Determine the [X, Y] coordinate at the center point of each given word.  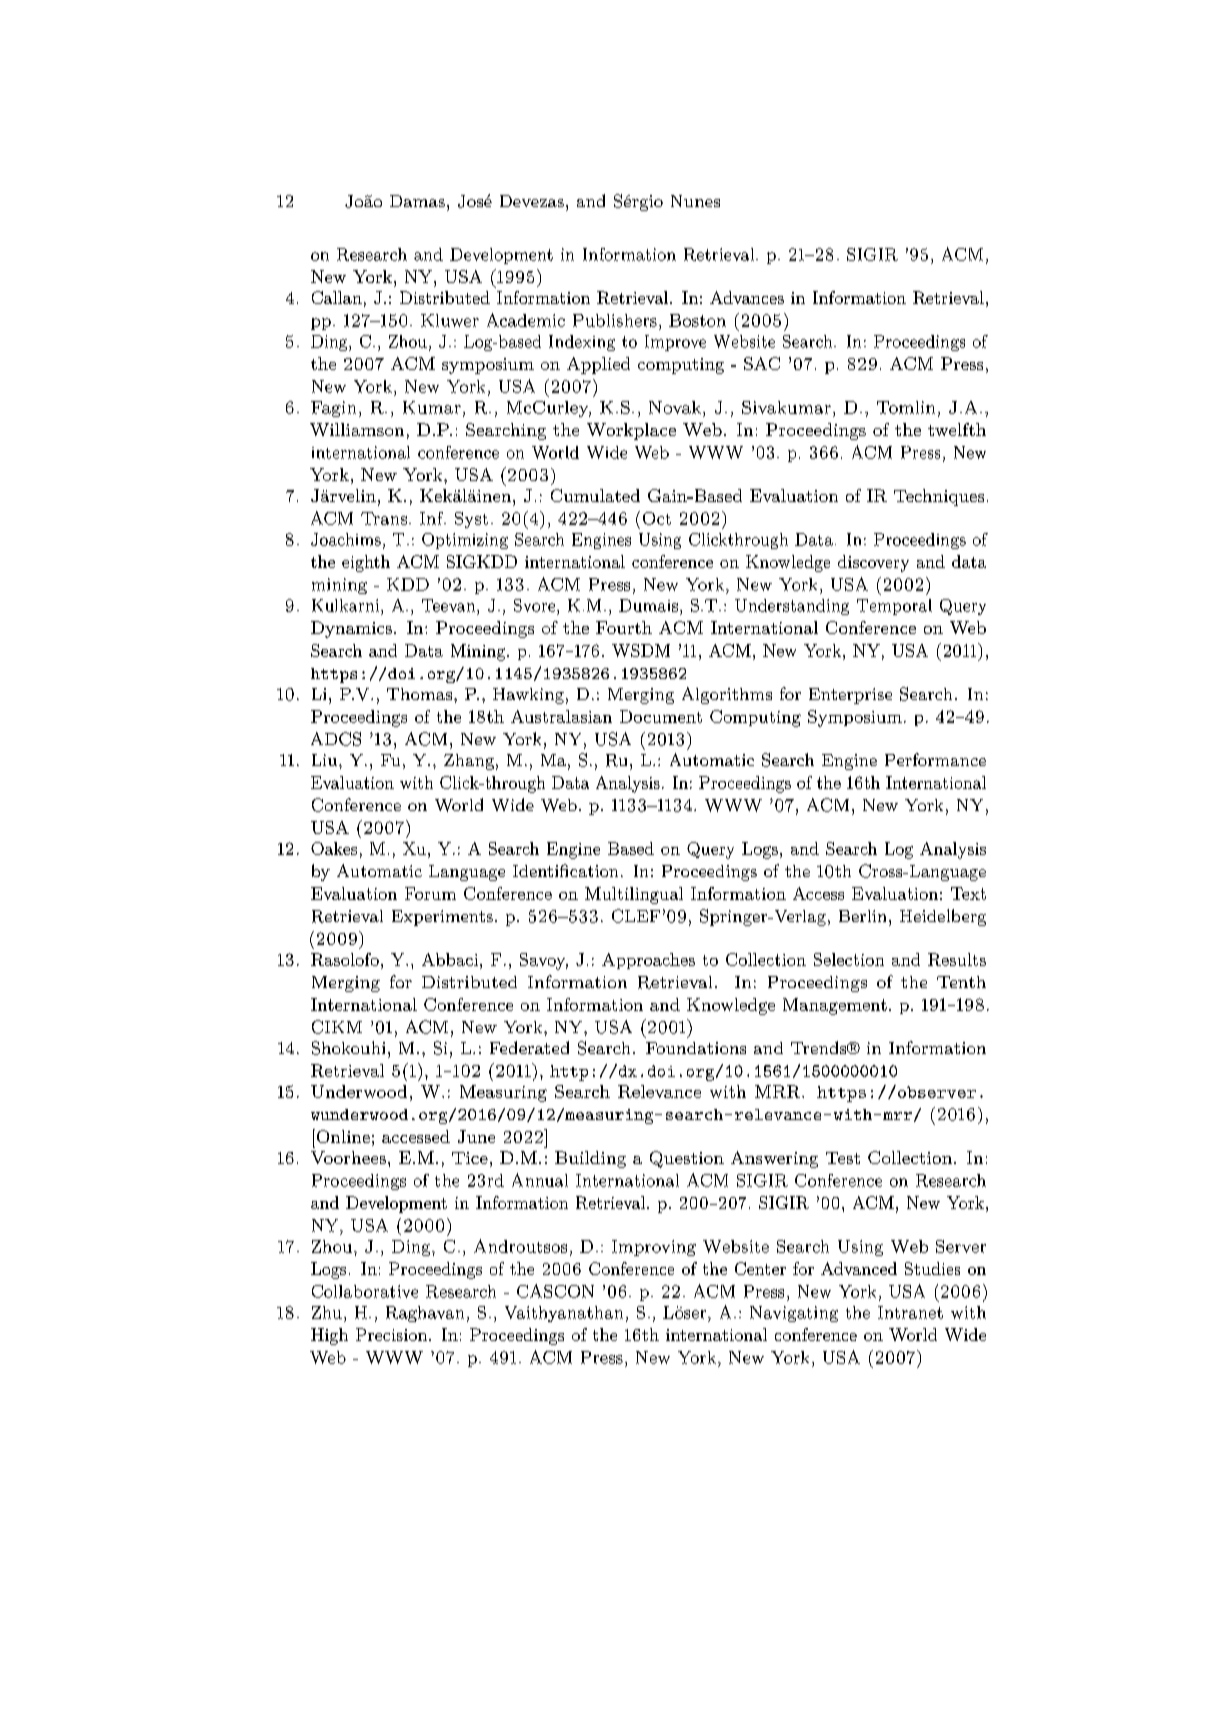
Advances [747, 297]
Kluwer [450, 320]
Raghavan [425, 1314]
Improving [654, 1248]
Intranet [910, 1312]
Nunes [695, 201]
